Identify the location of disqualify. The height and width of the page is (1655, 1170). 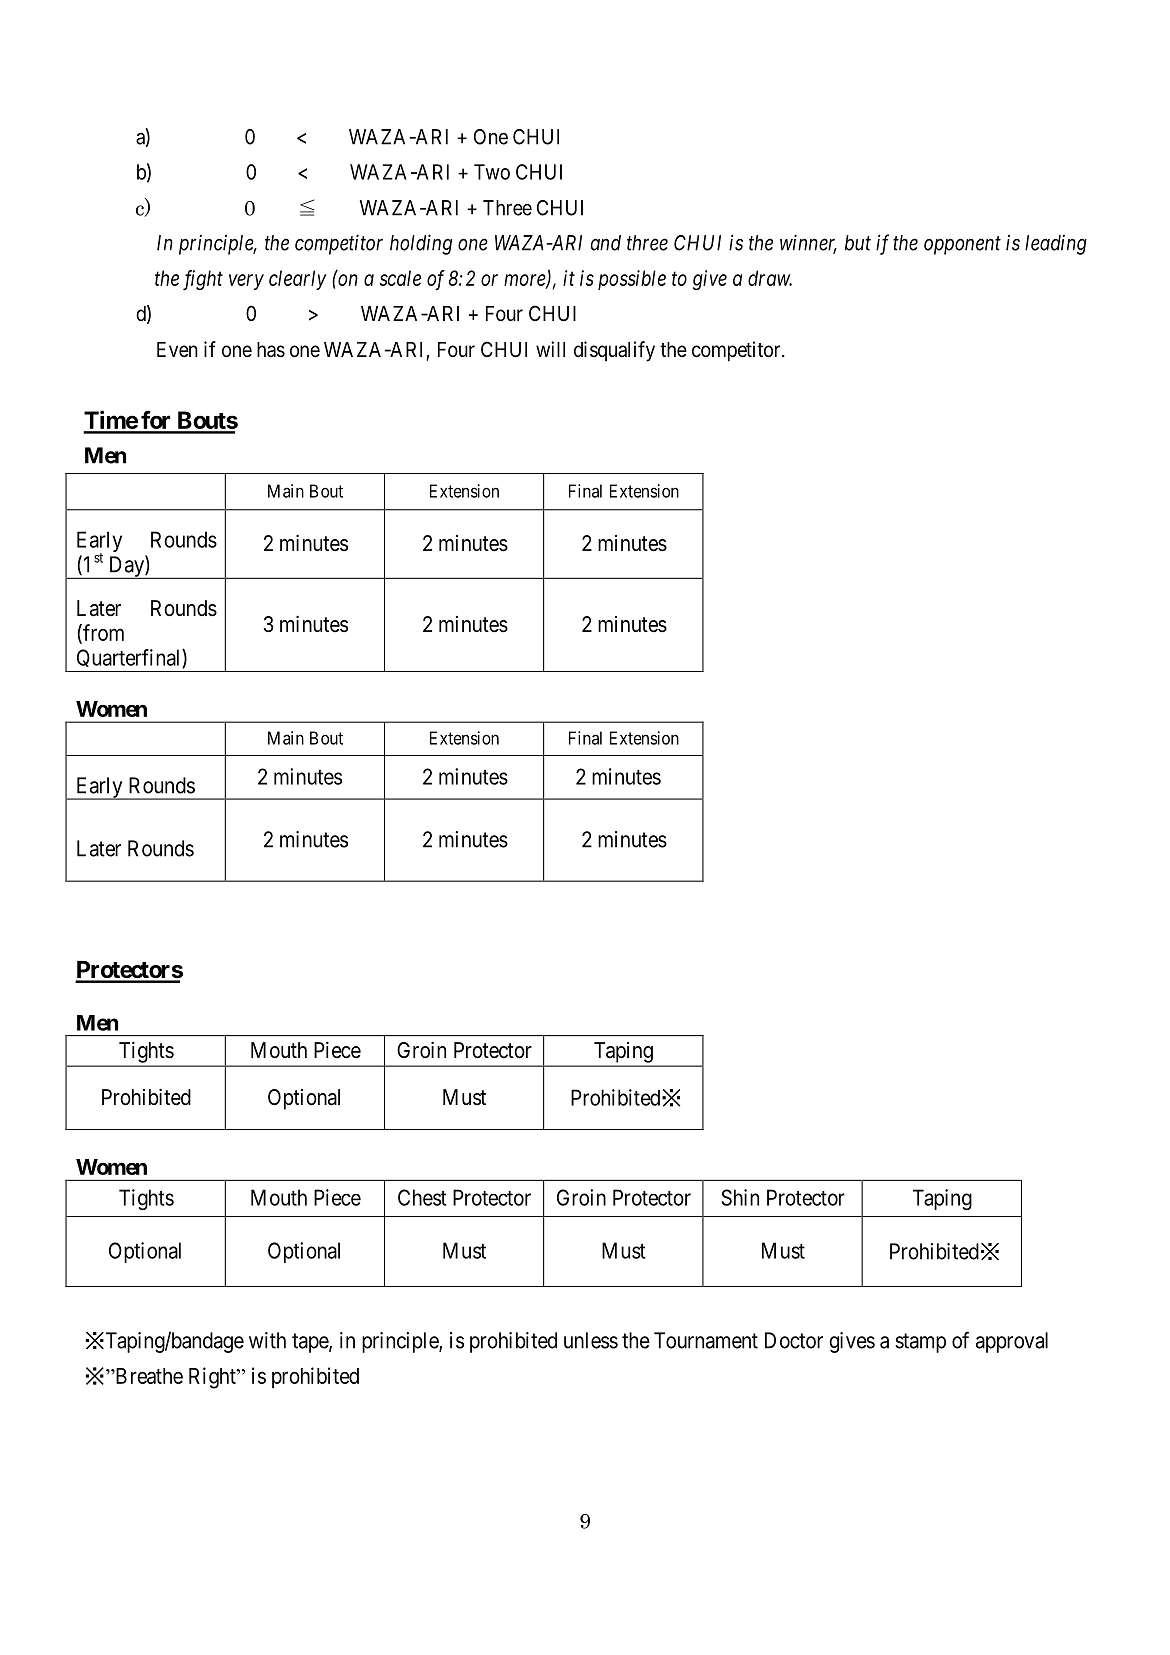
(614, 351).
